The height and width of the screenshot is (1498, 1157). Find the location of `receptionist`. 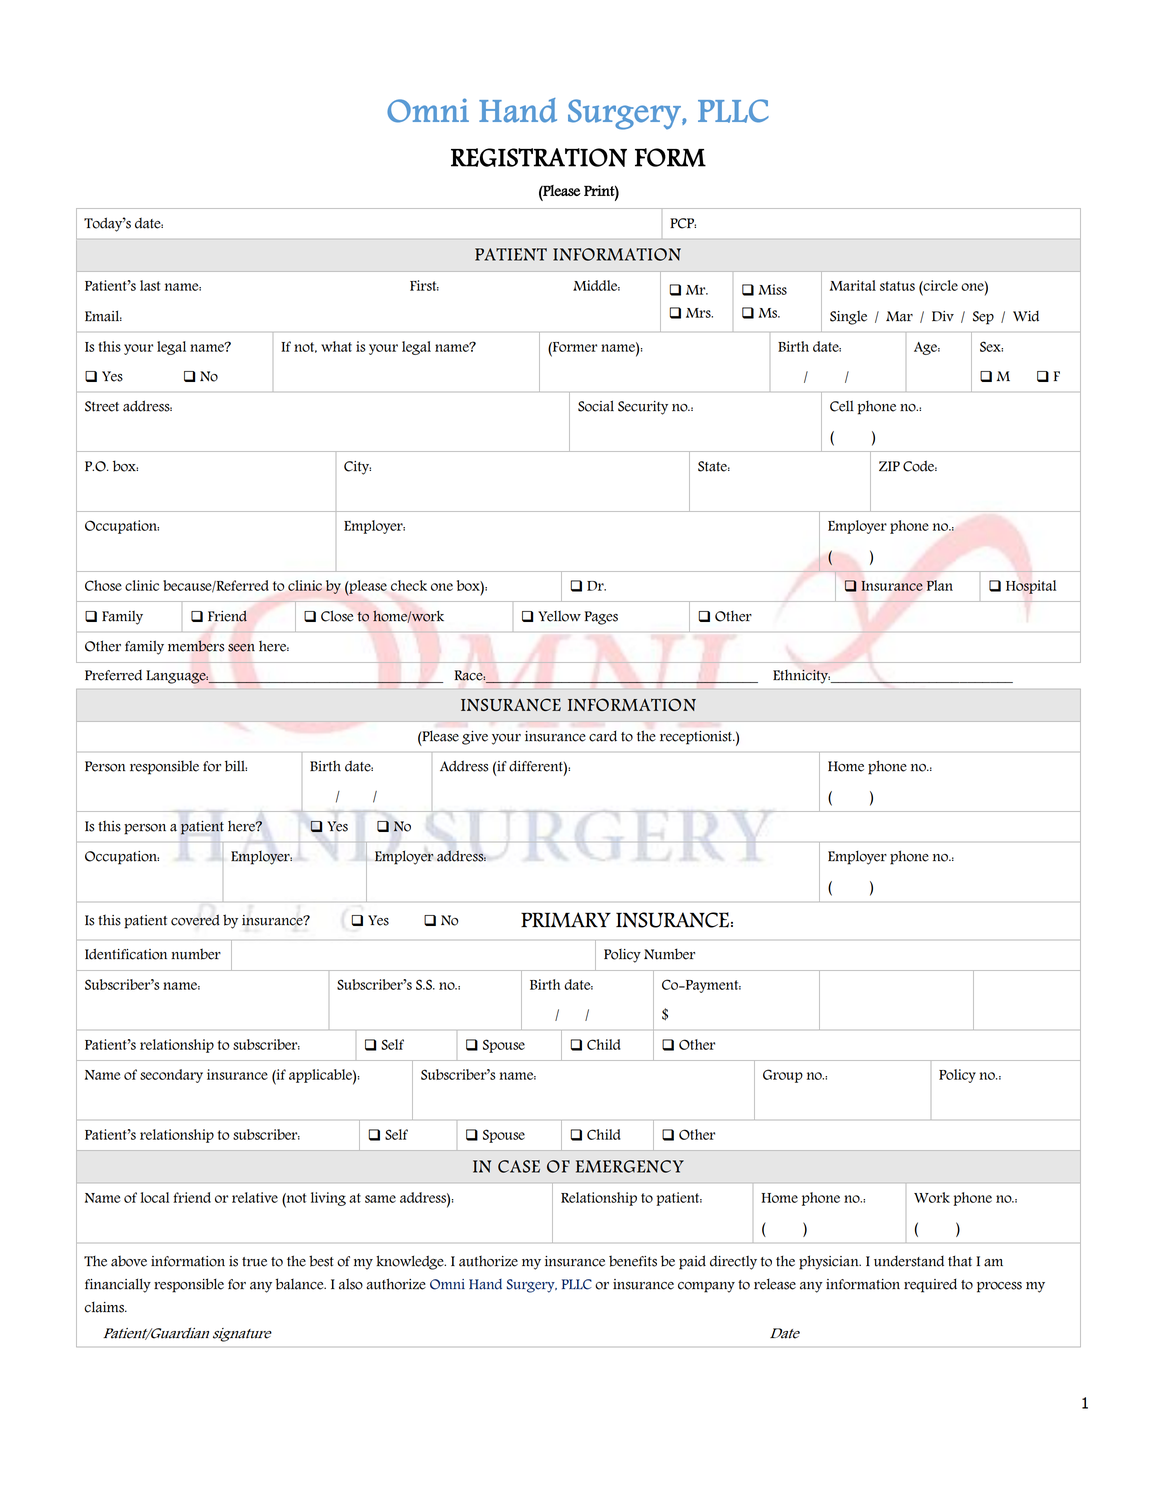

receptionist is located at coordinates (697, 738).
